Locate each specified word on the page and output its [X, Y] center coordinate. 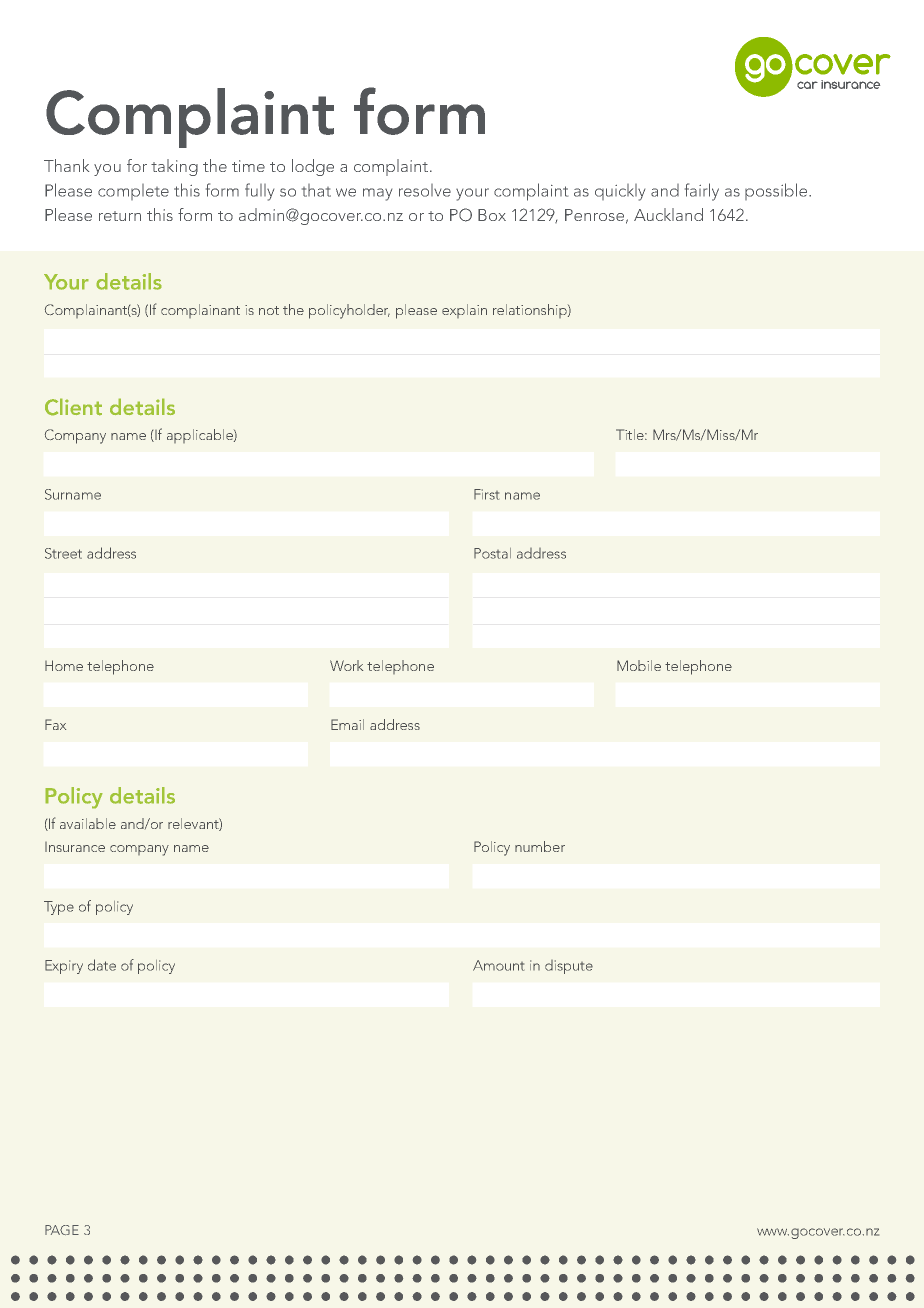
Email [347, 724]
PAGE [62, 1230]
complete [133, 192]
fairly [702, 192]
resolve [425, 190]
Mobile [639, 665]
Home [64, 665]
